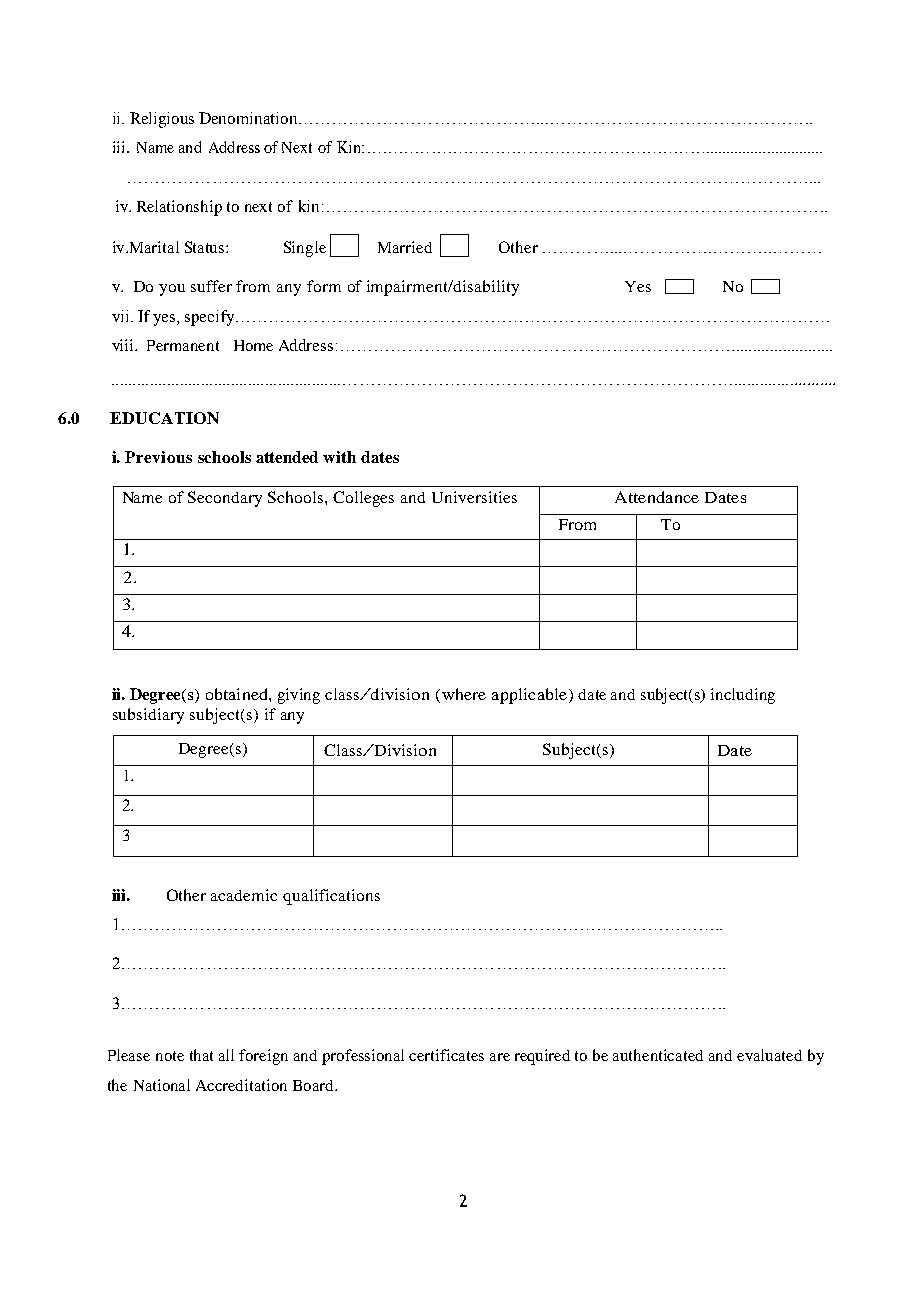 The image size is (924, 1307). What do you see at coordinates (405, 247) in the image?
I see `Married` at bounding box center [405, 247].
